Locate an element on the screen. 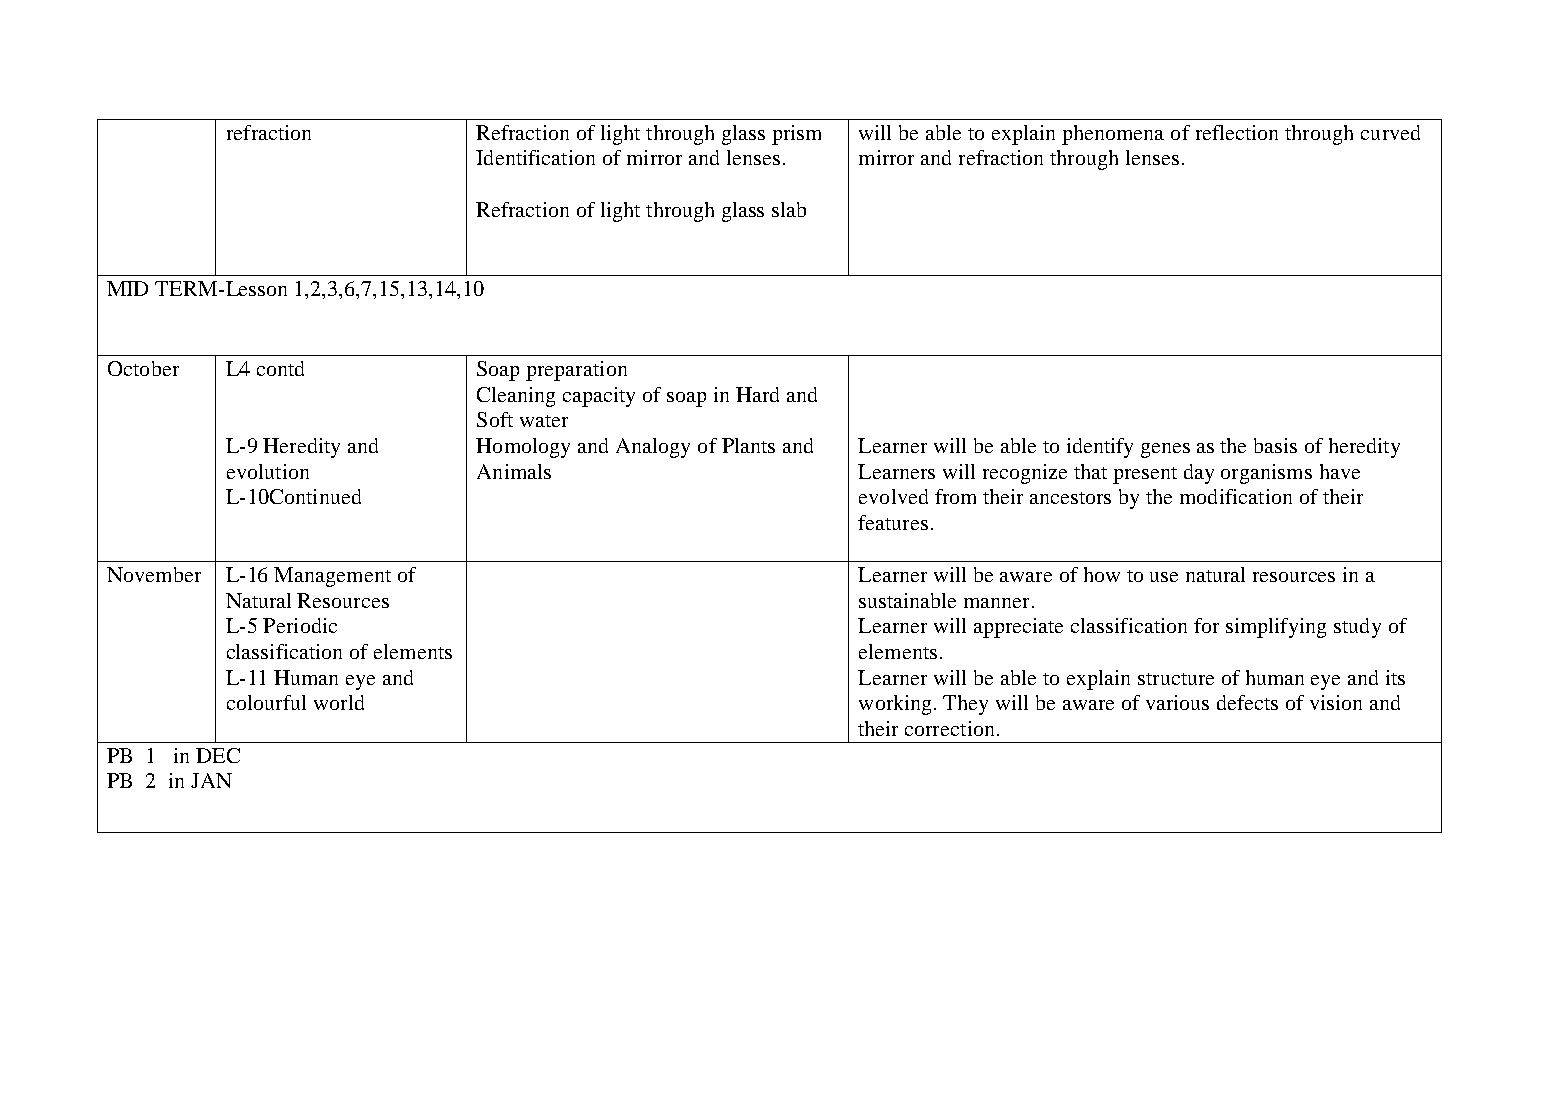 This screenshot has width=1565, height=1106. prism is located at coordinates (796, 135).
